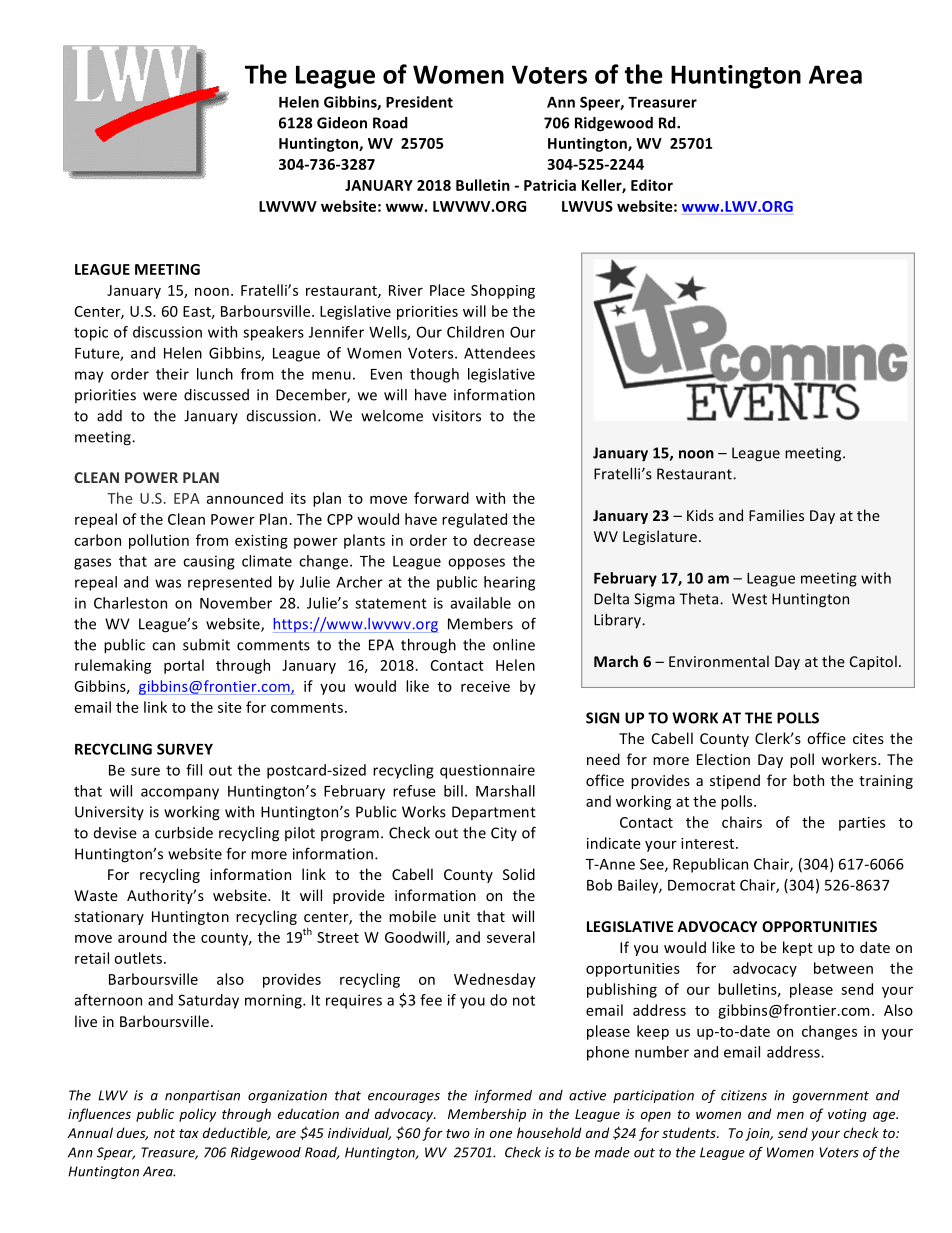  I want to click on Families, so click(776, 515).
